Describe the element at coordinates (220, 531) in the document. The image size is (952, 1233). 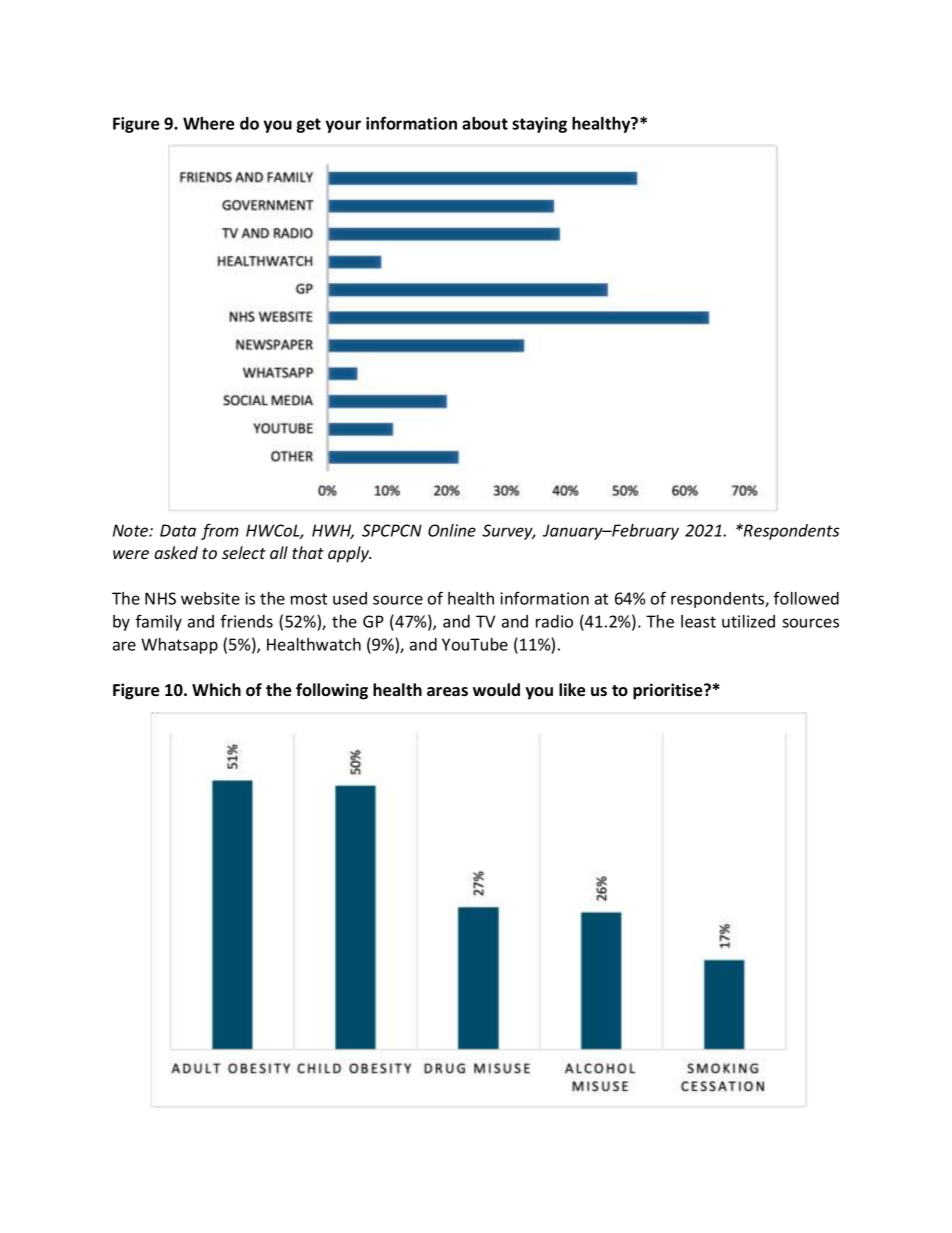
I see `from` at that location.
